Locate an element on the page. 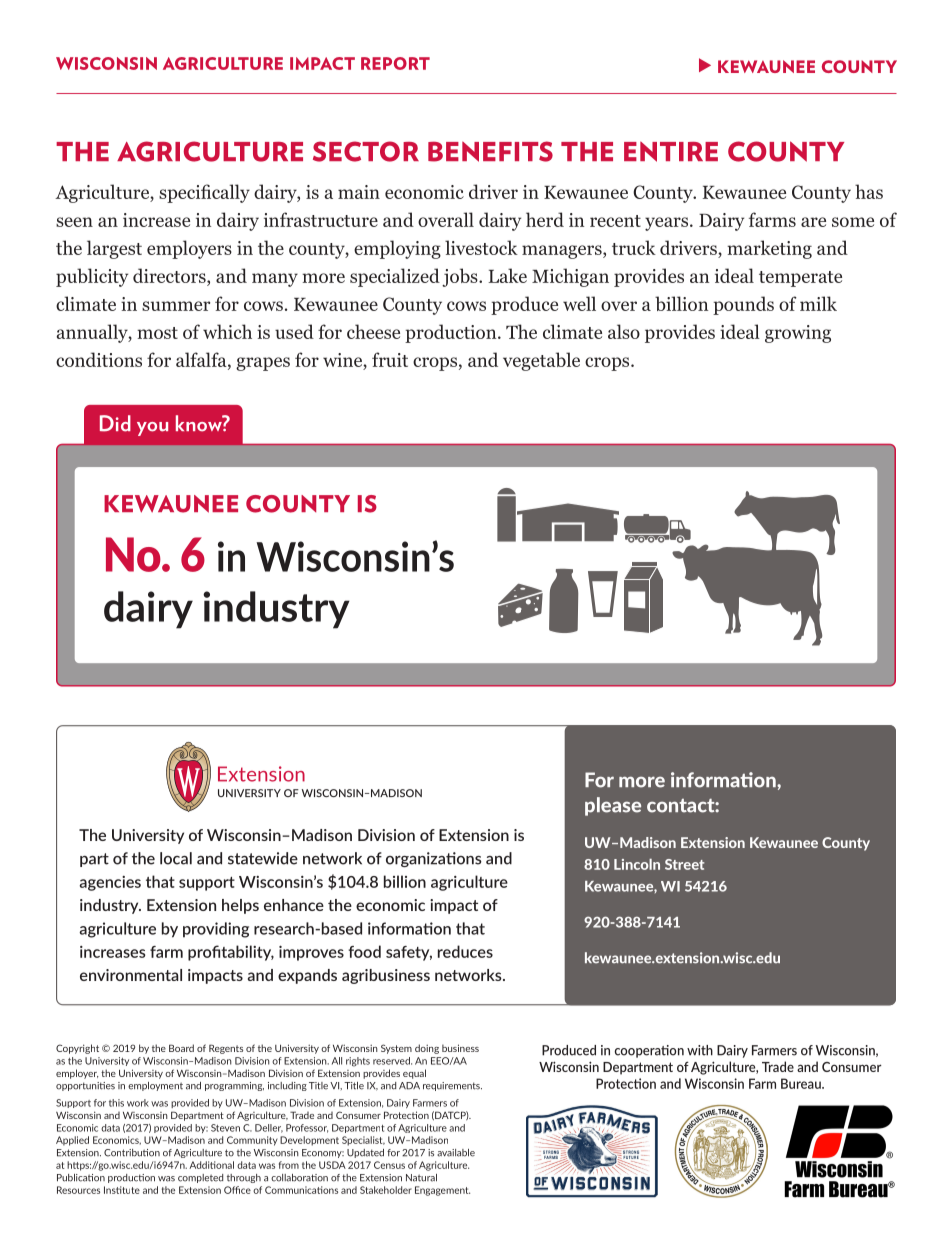  ENTIRE is located at coordinates (671, 152).
